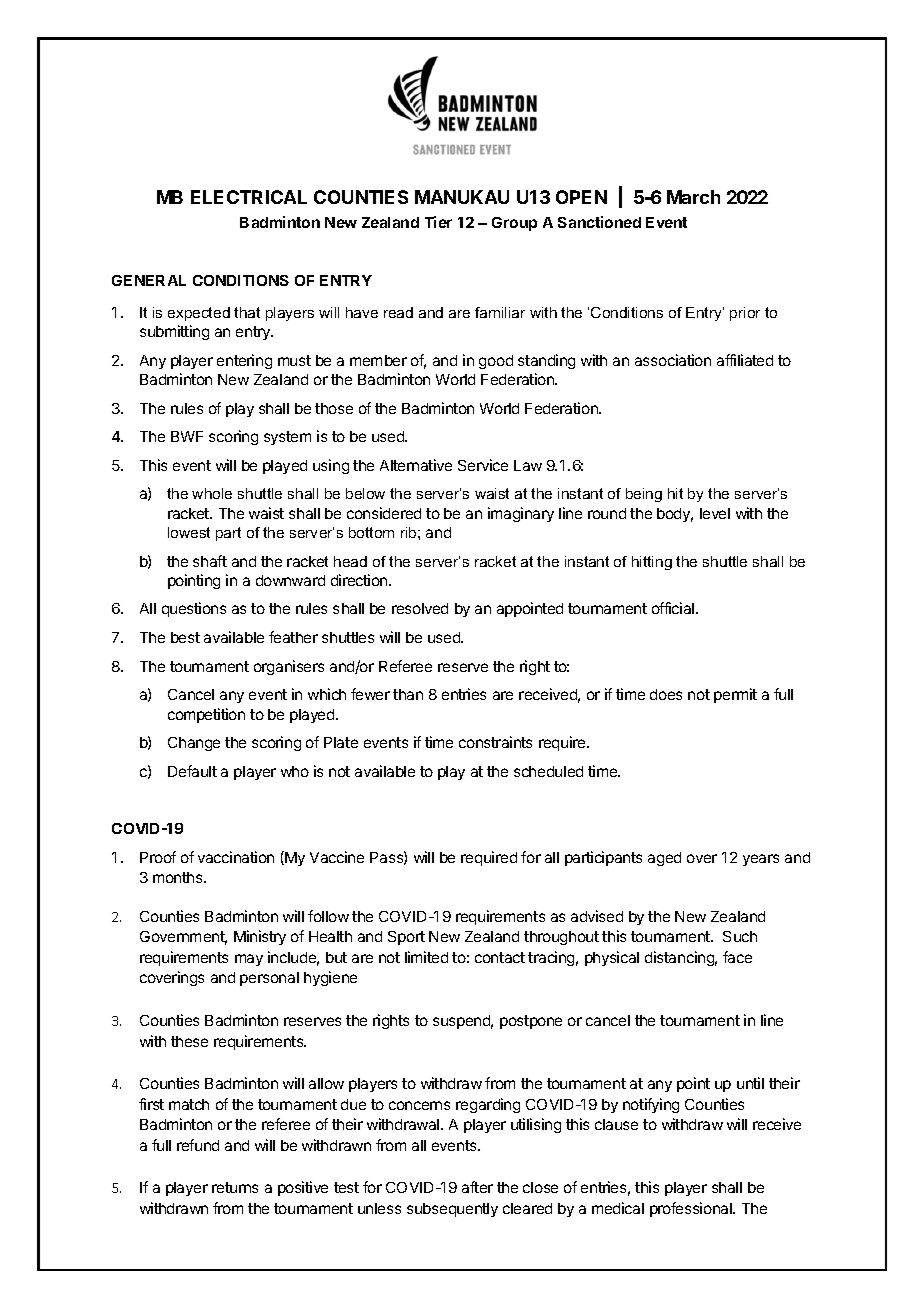 The width and height of the document is (924, 1308). I want to click on after, so click(477, 1187).
